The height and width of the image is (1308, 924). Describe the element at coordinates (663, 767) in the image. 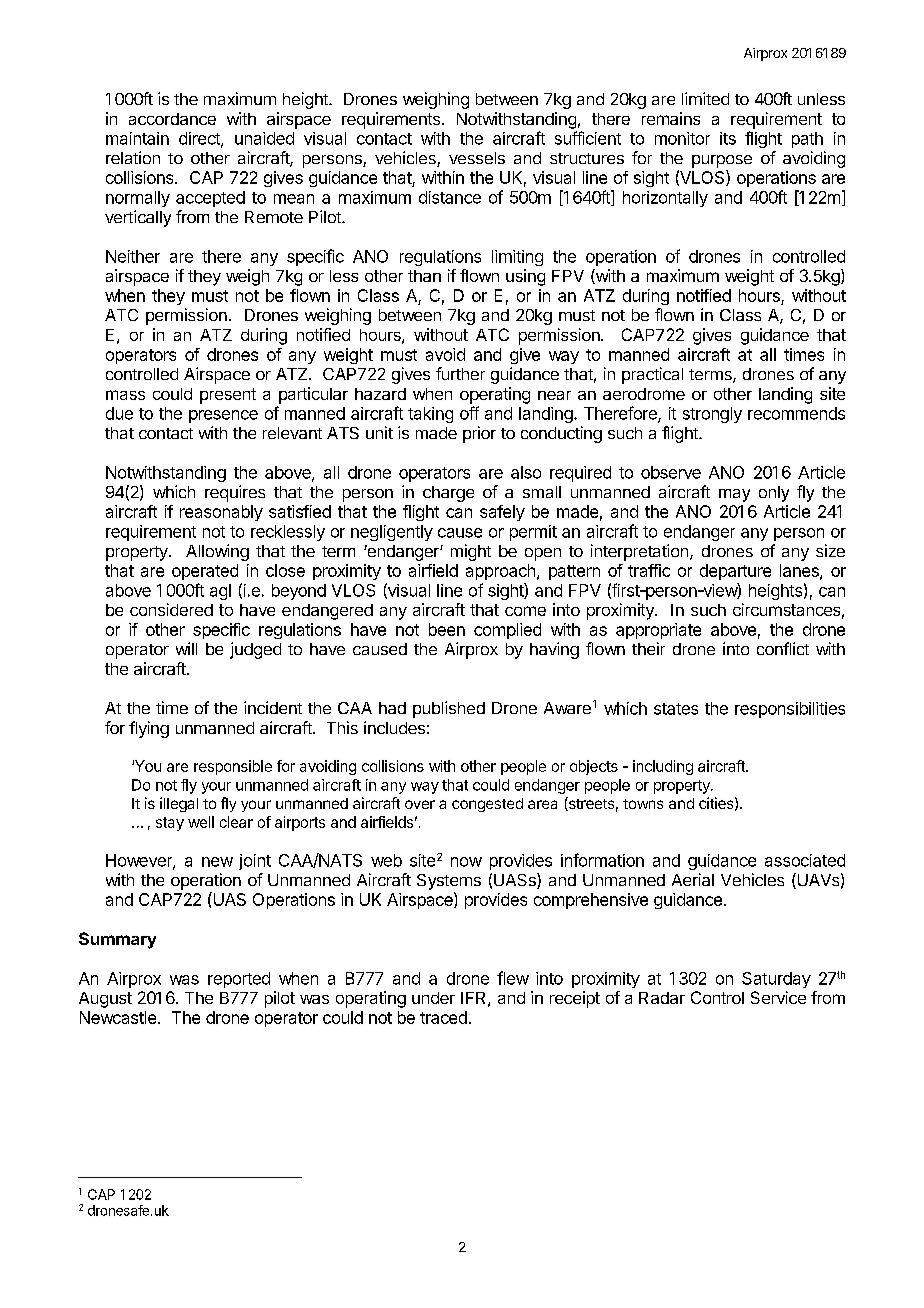

I see `including` at that location.
